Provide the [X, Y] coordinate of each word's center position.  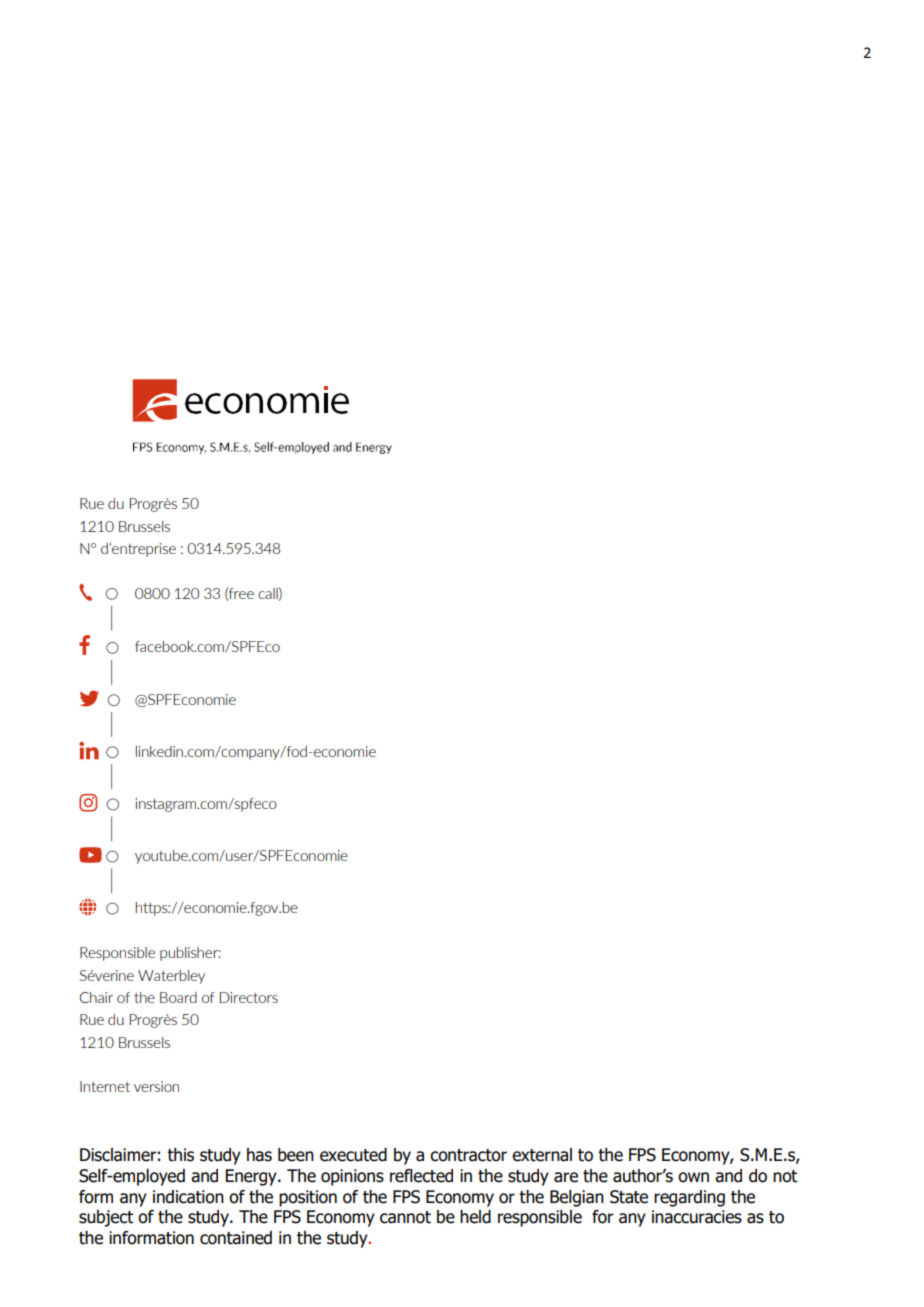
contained [236, 1238]
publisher [190, 954]
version [156, 1086]
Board [178, 997]
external [542, 1155]
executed [353, 1155]
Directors [249, 997]
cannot [405, 1217]
